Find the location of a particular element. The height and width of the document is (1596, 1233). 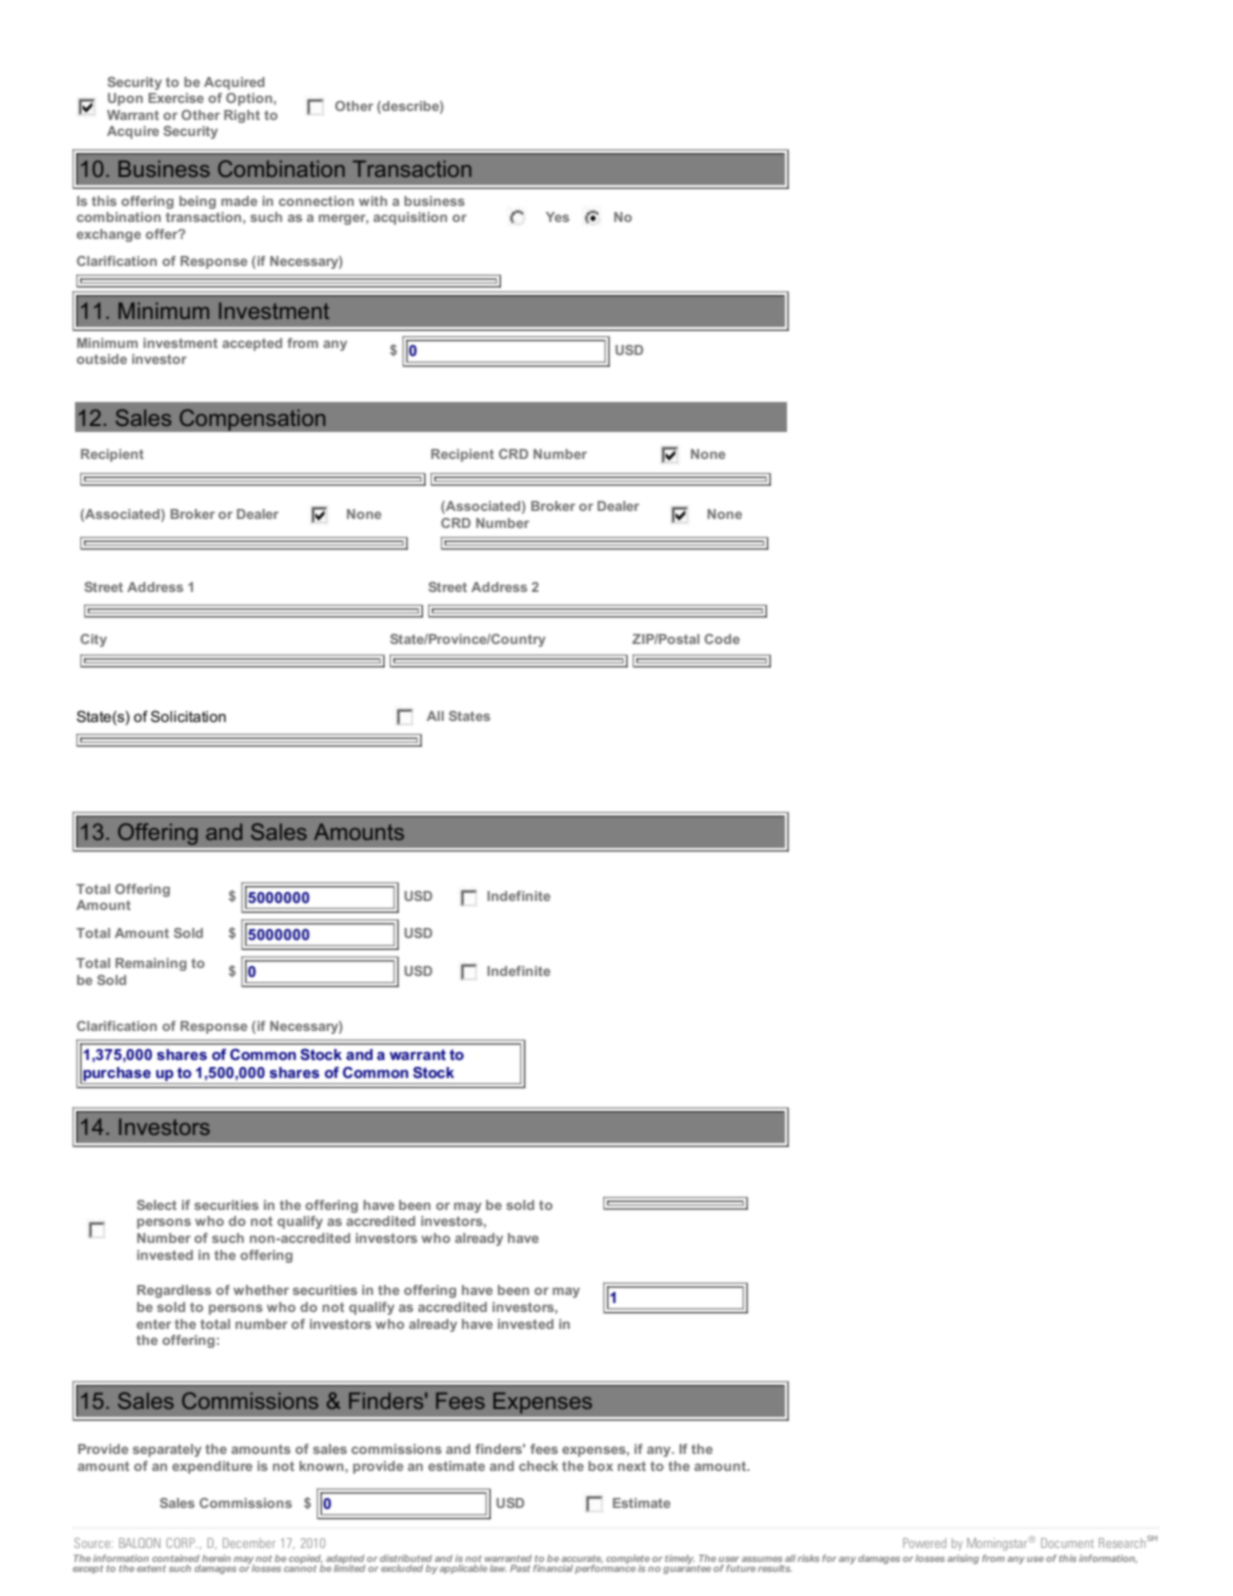

Code is located at coordinates (722, 639).
